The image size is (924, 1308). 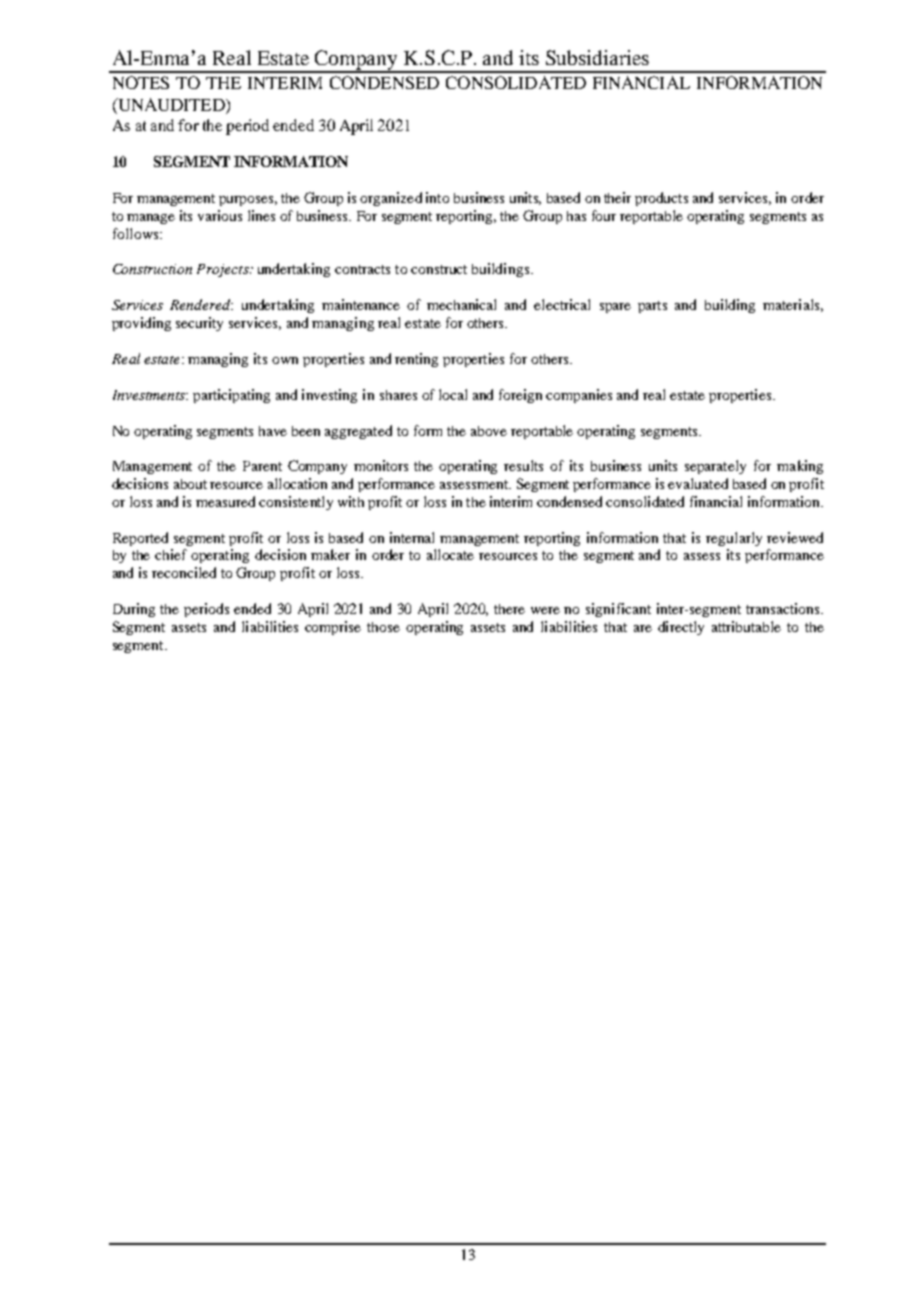 I want to click on NOTES, so click(x=141, y=82).
